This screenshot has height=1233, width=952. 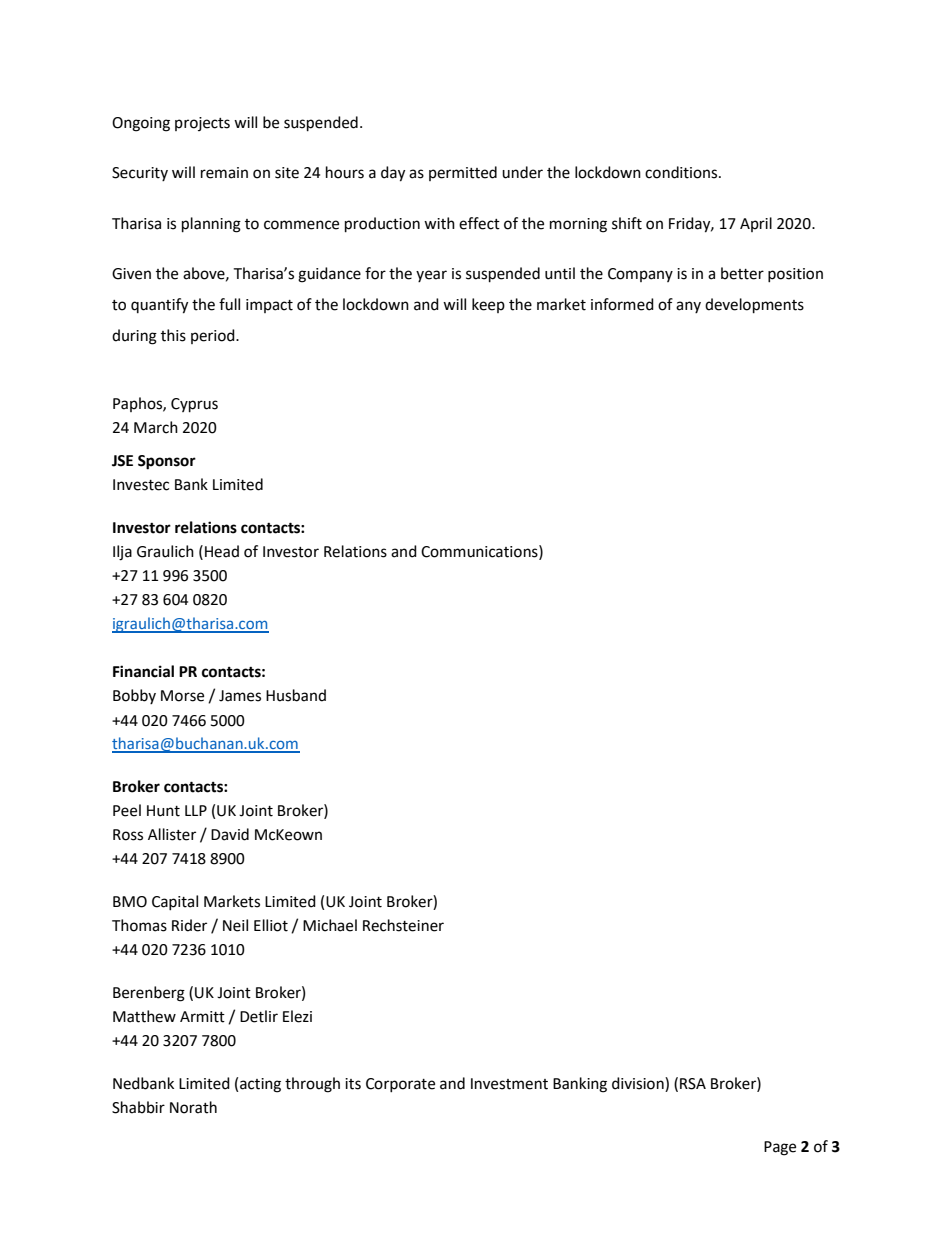 What do you see at coordinates (138, 1107) in the screenshot?
I see `Shabbir` at bounding box center [138, 1107].
